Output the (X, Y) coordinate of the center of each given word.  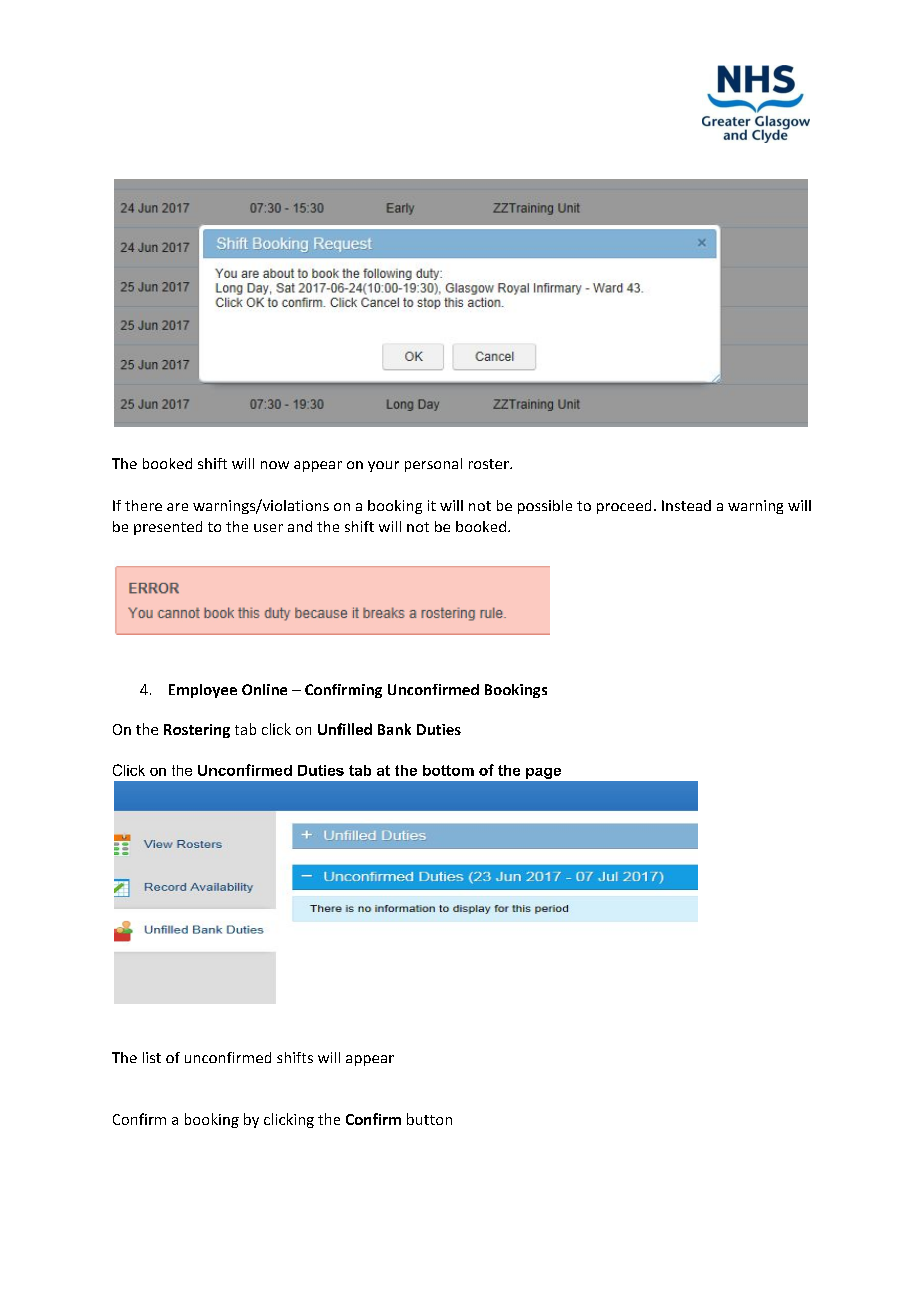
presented (168, 528)
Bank (394, 729)
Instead (686, 505)
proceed (624, 507)
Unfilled (345, 729)
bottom (448, 770)
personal (433, 465)
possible (545, 507)
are (177, 507)
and (300, 526)
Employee (203, 691)
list (152, 1057)
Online (264, 689)
